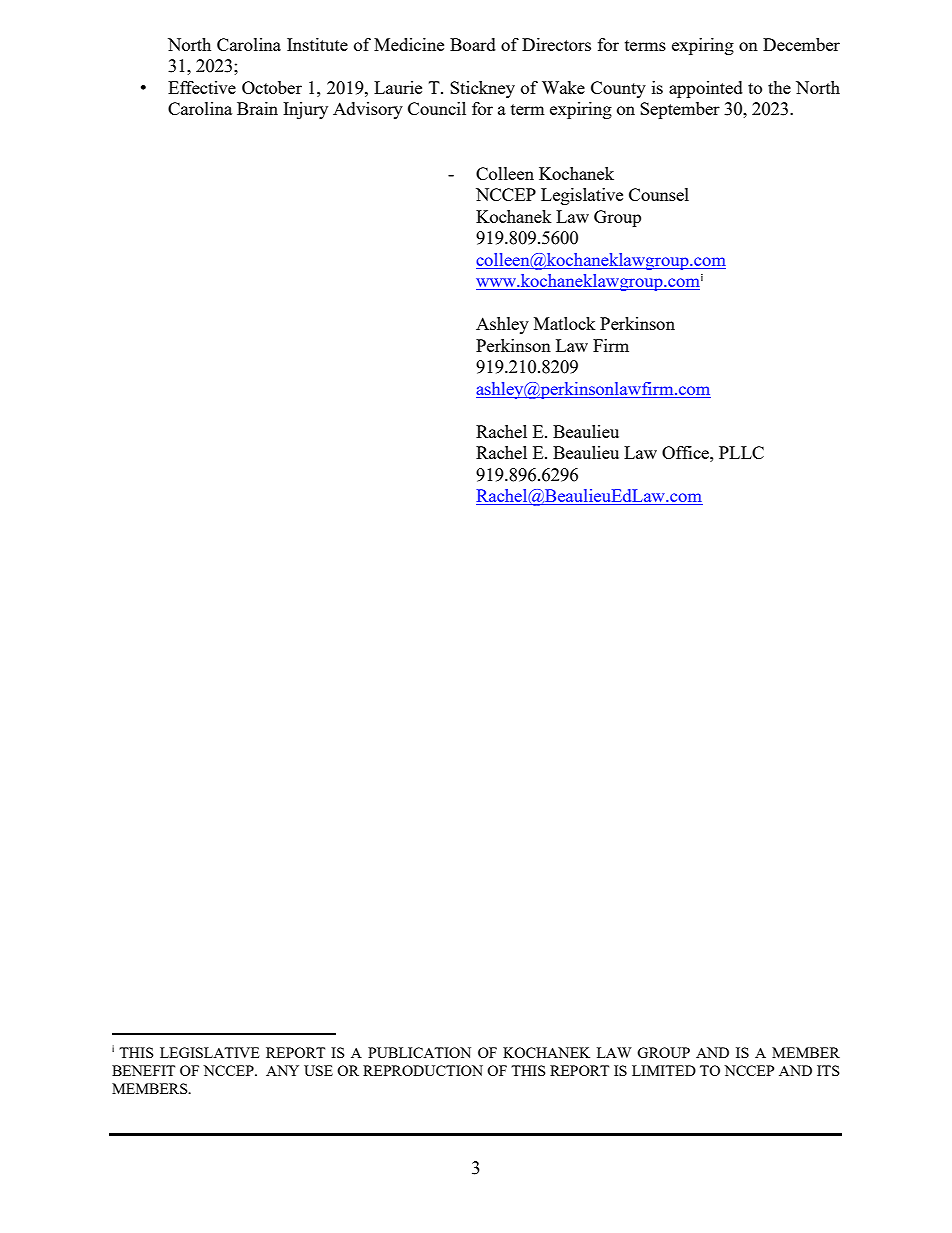 This screenshot has height=1233, width=952. What do you see at coordinates (202, 87) in the screenshot?
I see `Effective` at bounding box center [202, 87].
